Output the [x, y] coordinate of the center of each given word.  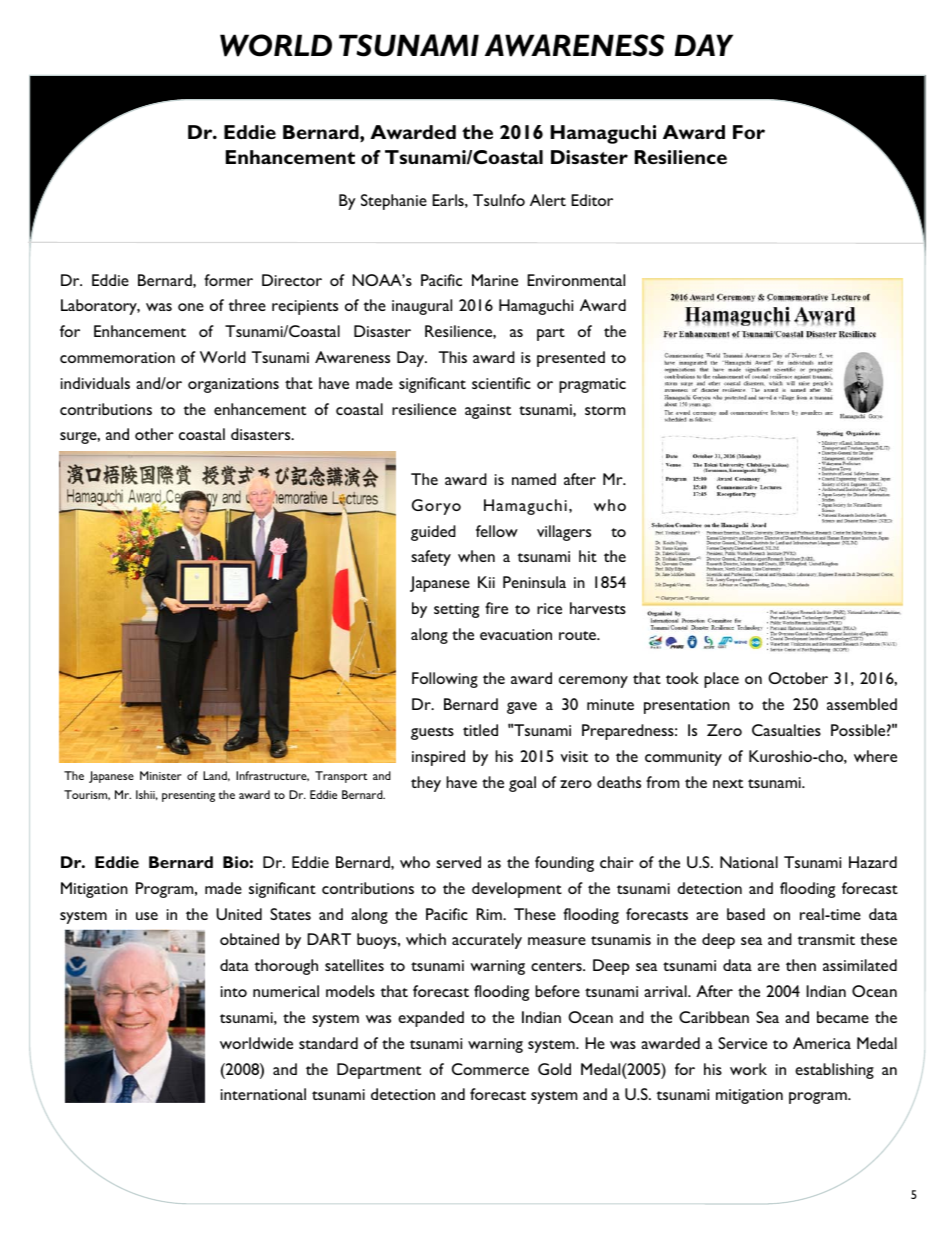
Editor [592, 200]
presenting [188, 796]
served [458, 862]
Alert [548, 200]
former [228, 280]
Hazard [873, 862]
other [154, 434]
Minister [160, 775]
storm [605, 410]
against [488, 411]
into [234, 991]
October [798, 678]
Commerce [490, 1069]
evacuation [516, 634]
